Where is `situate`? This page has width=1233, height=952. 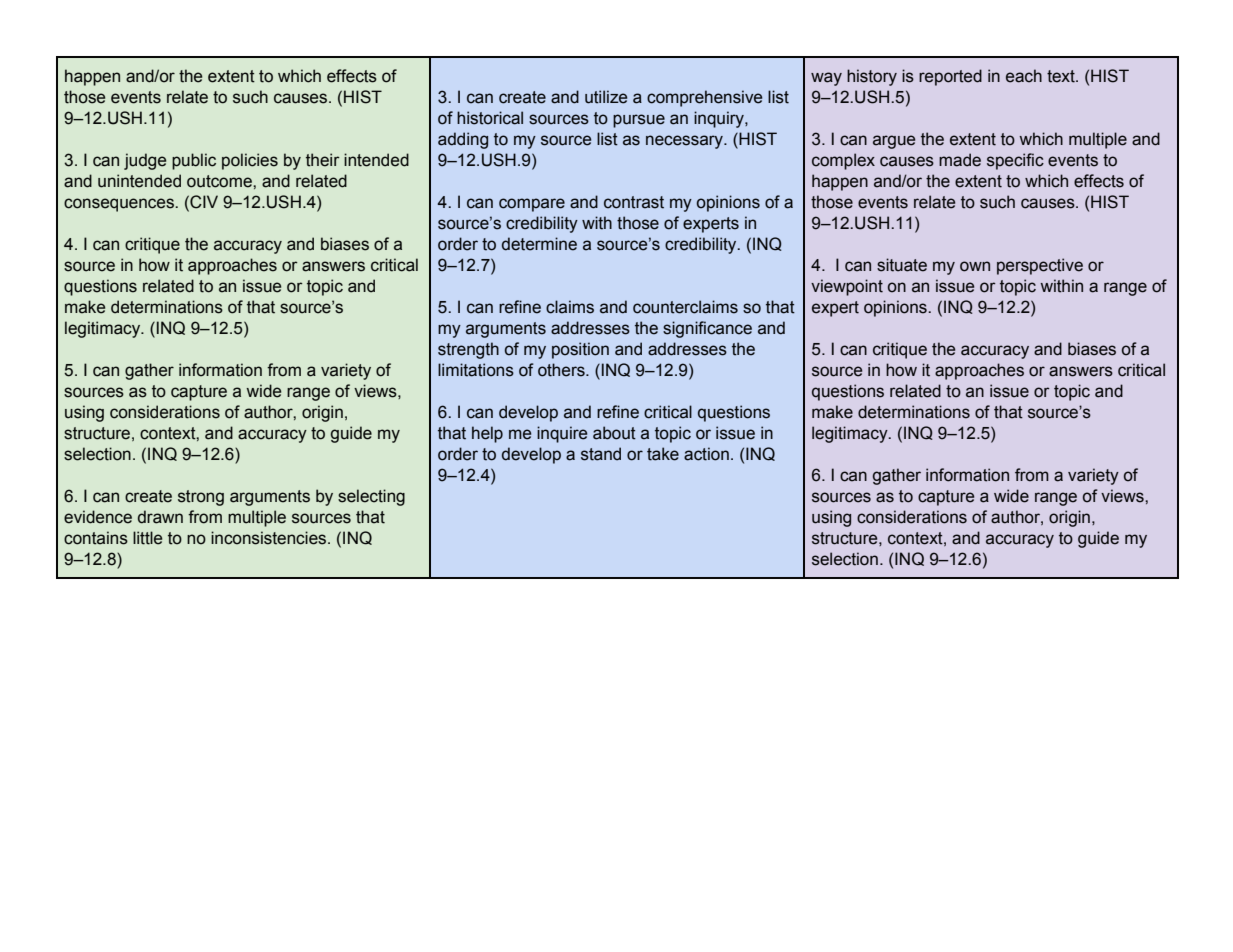 situate is located at coordinates (902, 265).
